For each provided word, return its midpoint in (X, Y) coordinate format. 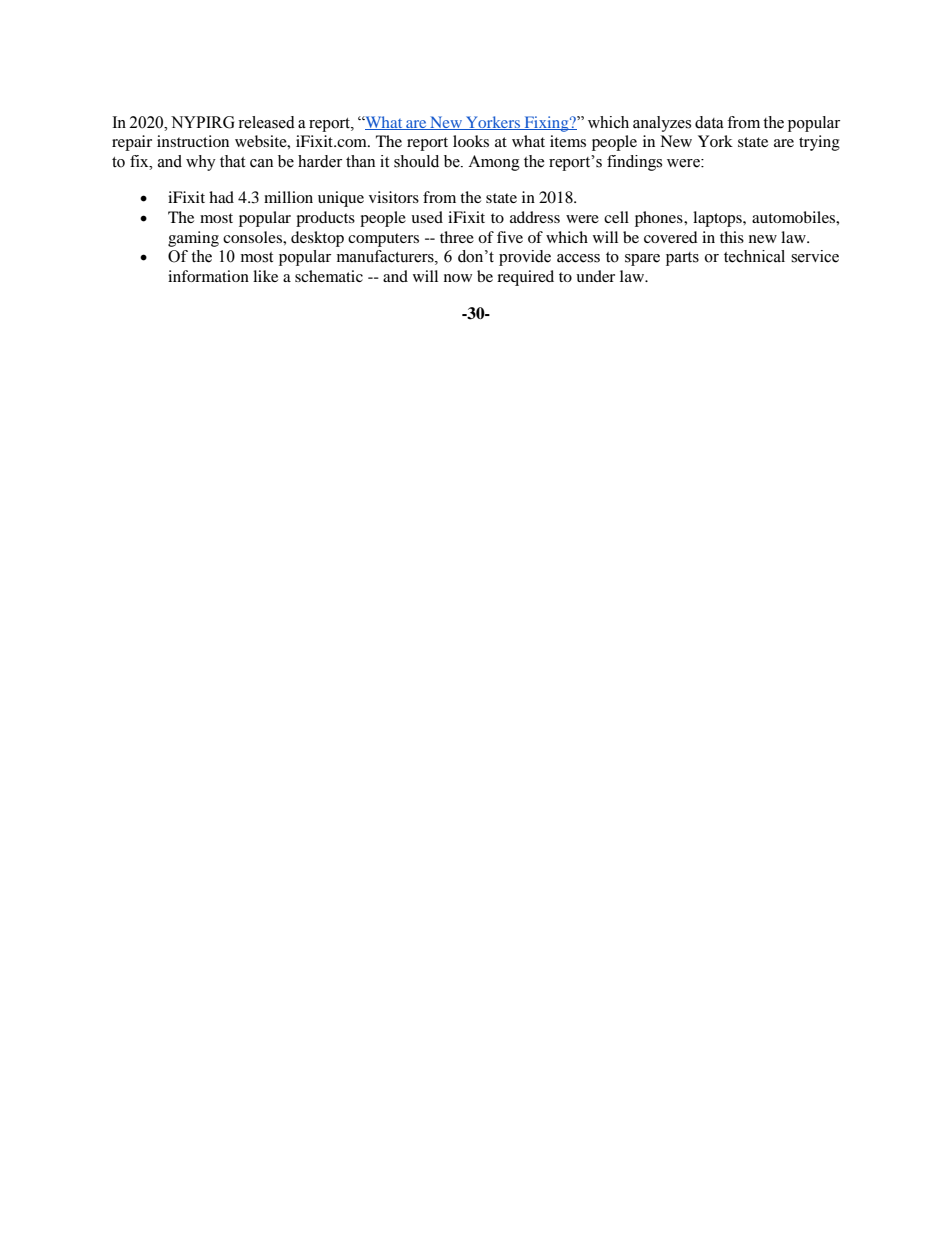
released (266, 122)
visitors (394, 197)
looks (471, 141)
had (221, 197)
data (709, 122)
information (208, 276)
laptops (718, 219)
